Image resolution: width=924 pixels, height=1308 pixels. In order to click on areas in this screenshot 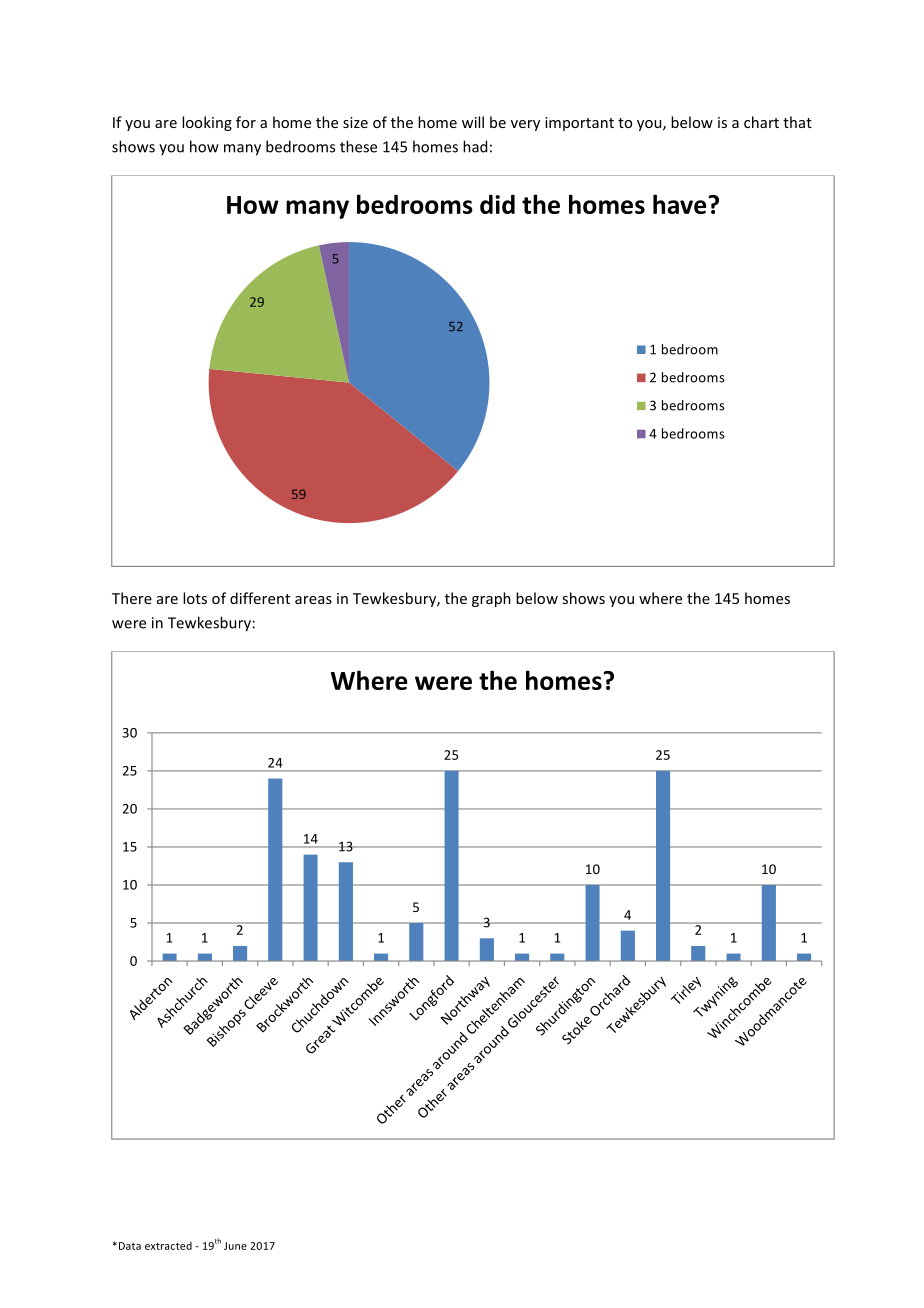, I will do `click(313, 600)`.
